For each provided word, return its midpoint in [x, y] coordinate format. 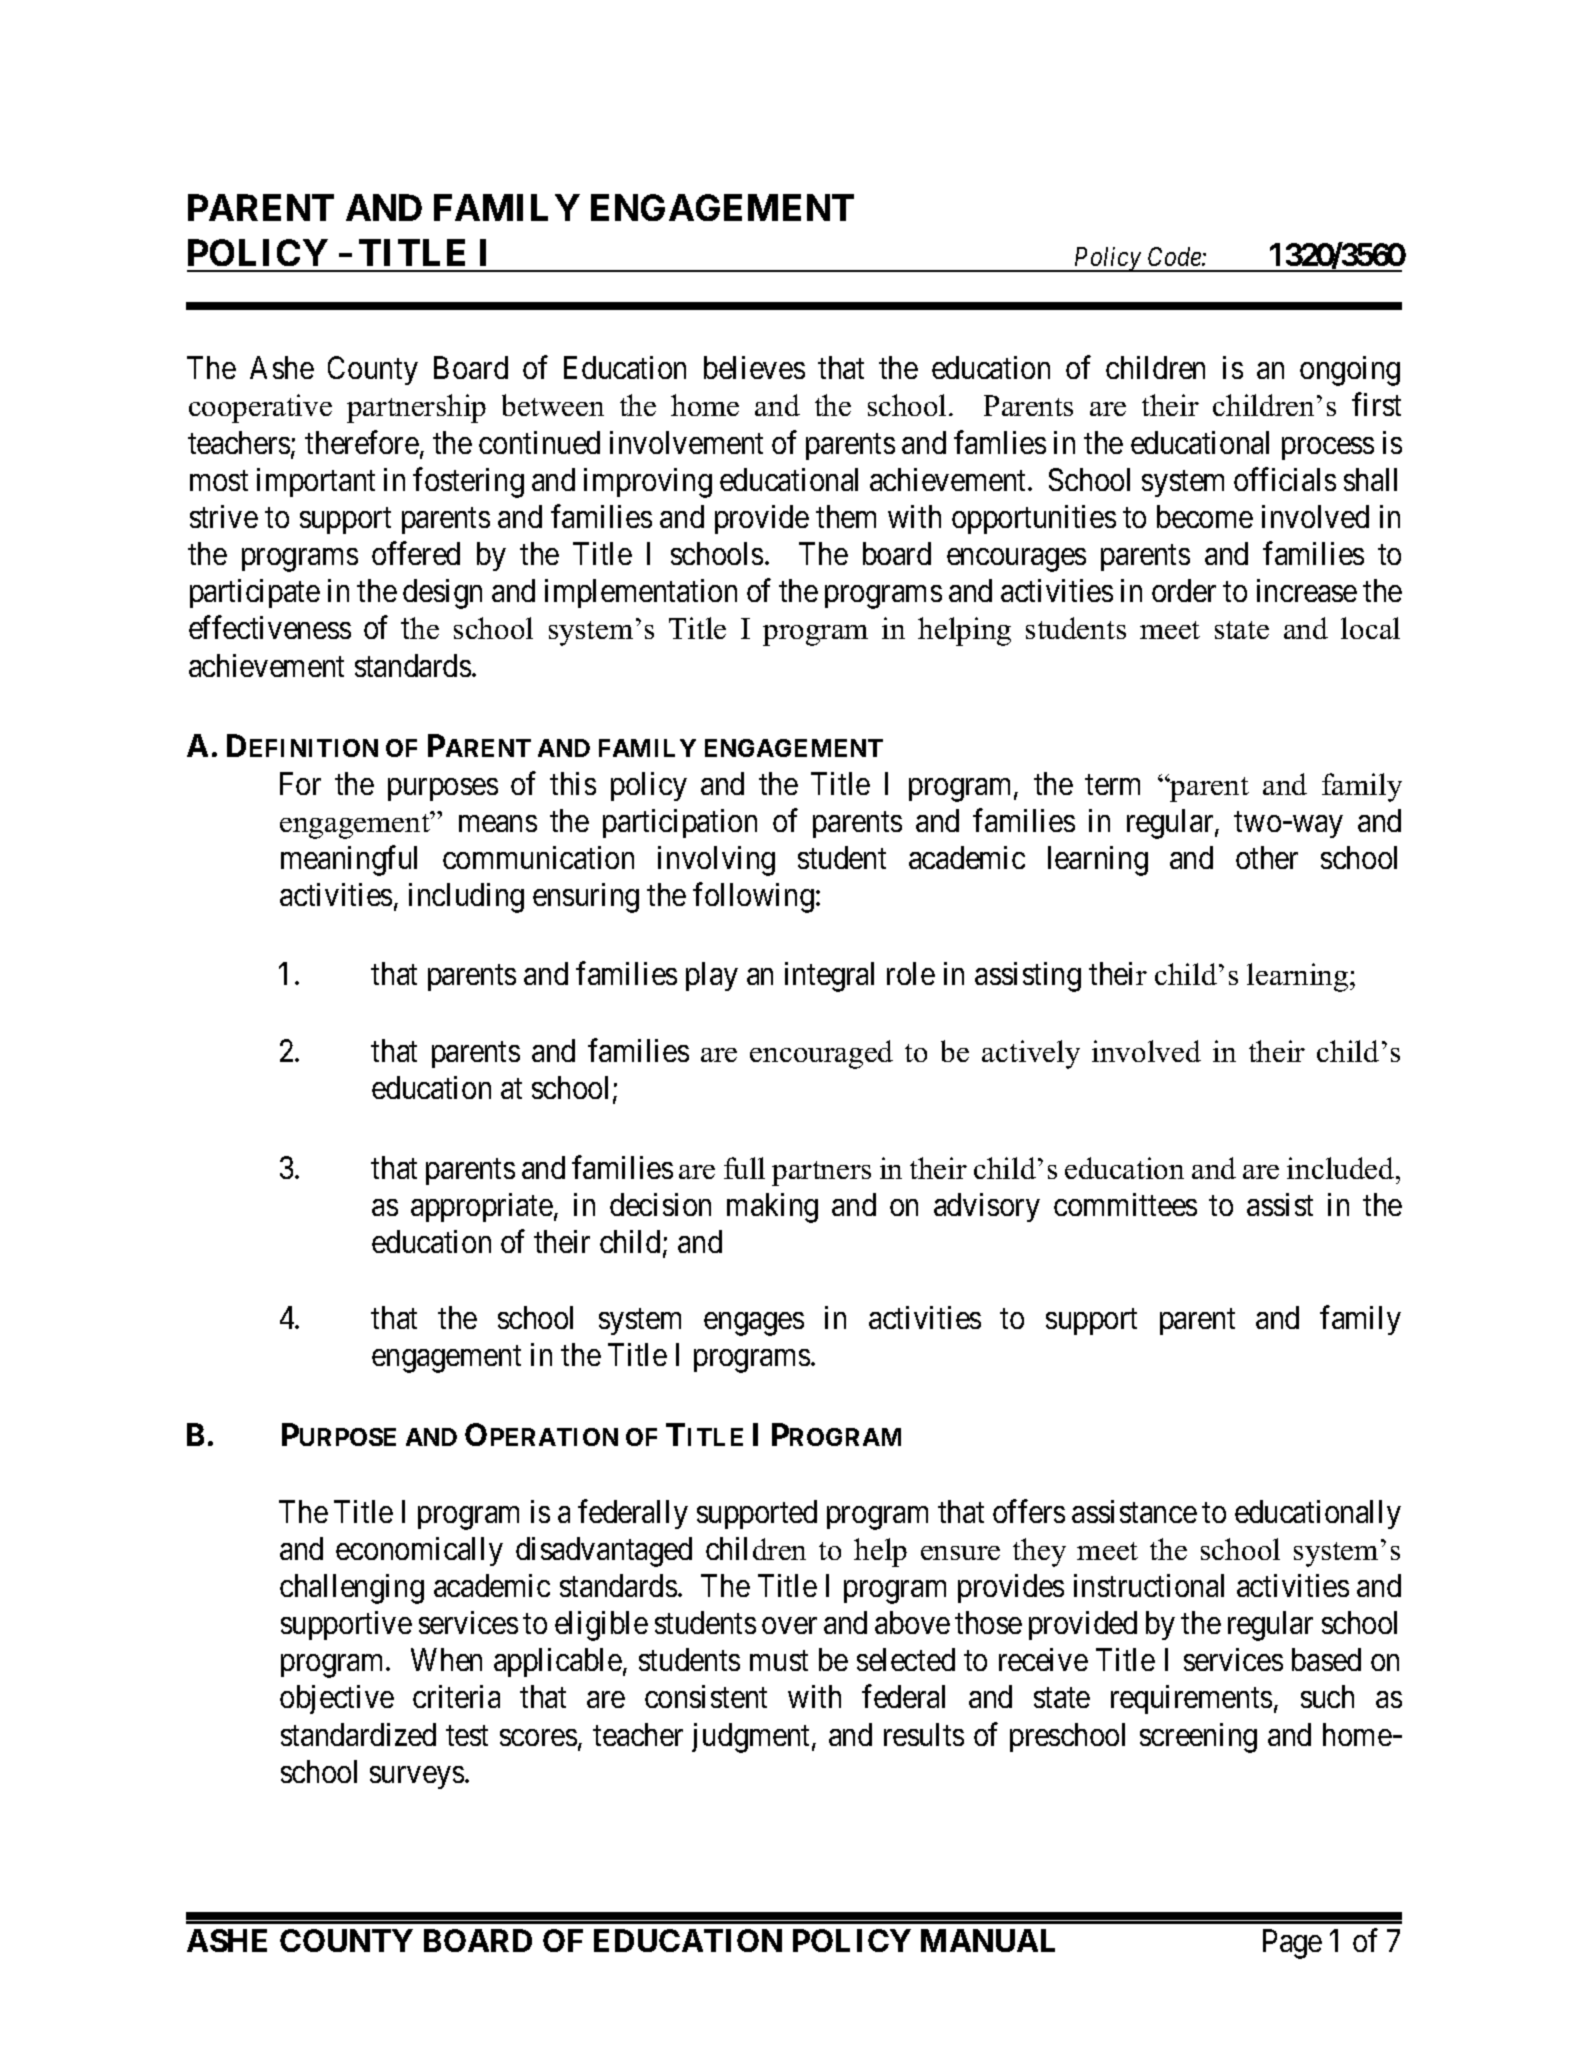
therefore [362, 442]
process [1328, 449]
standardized [358, 1734]
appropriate [482, 1207]
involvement [686, 442]
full [744, 1168]
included [1342, 1168]
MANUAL [988, 1940]
